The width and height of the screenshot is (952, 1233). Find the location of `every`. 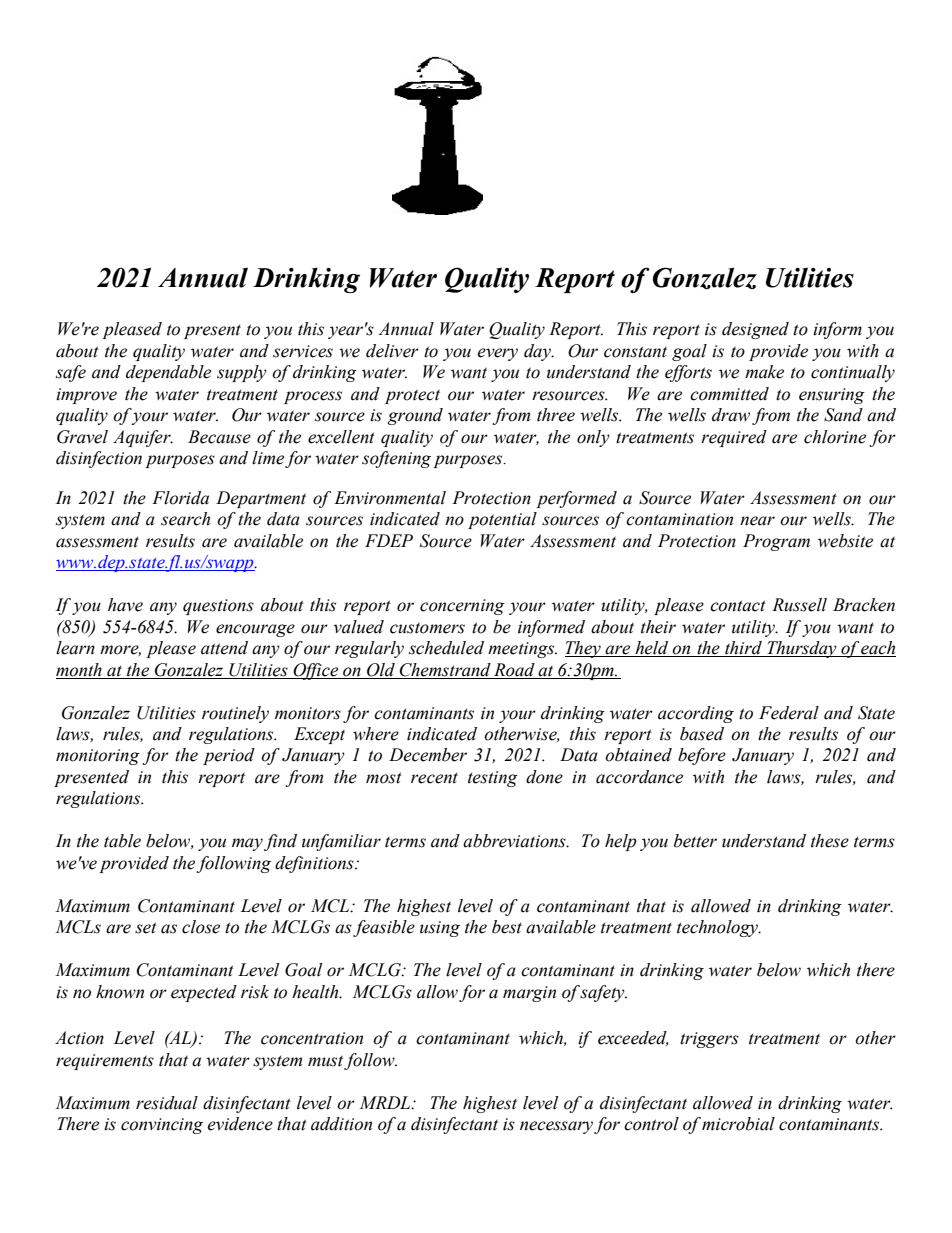

every is located at coordinates (497, 354).
